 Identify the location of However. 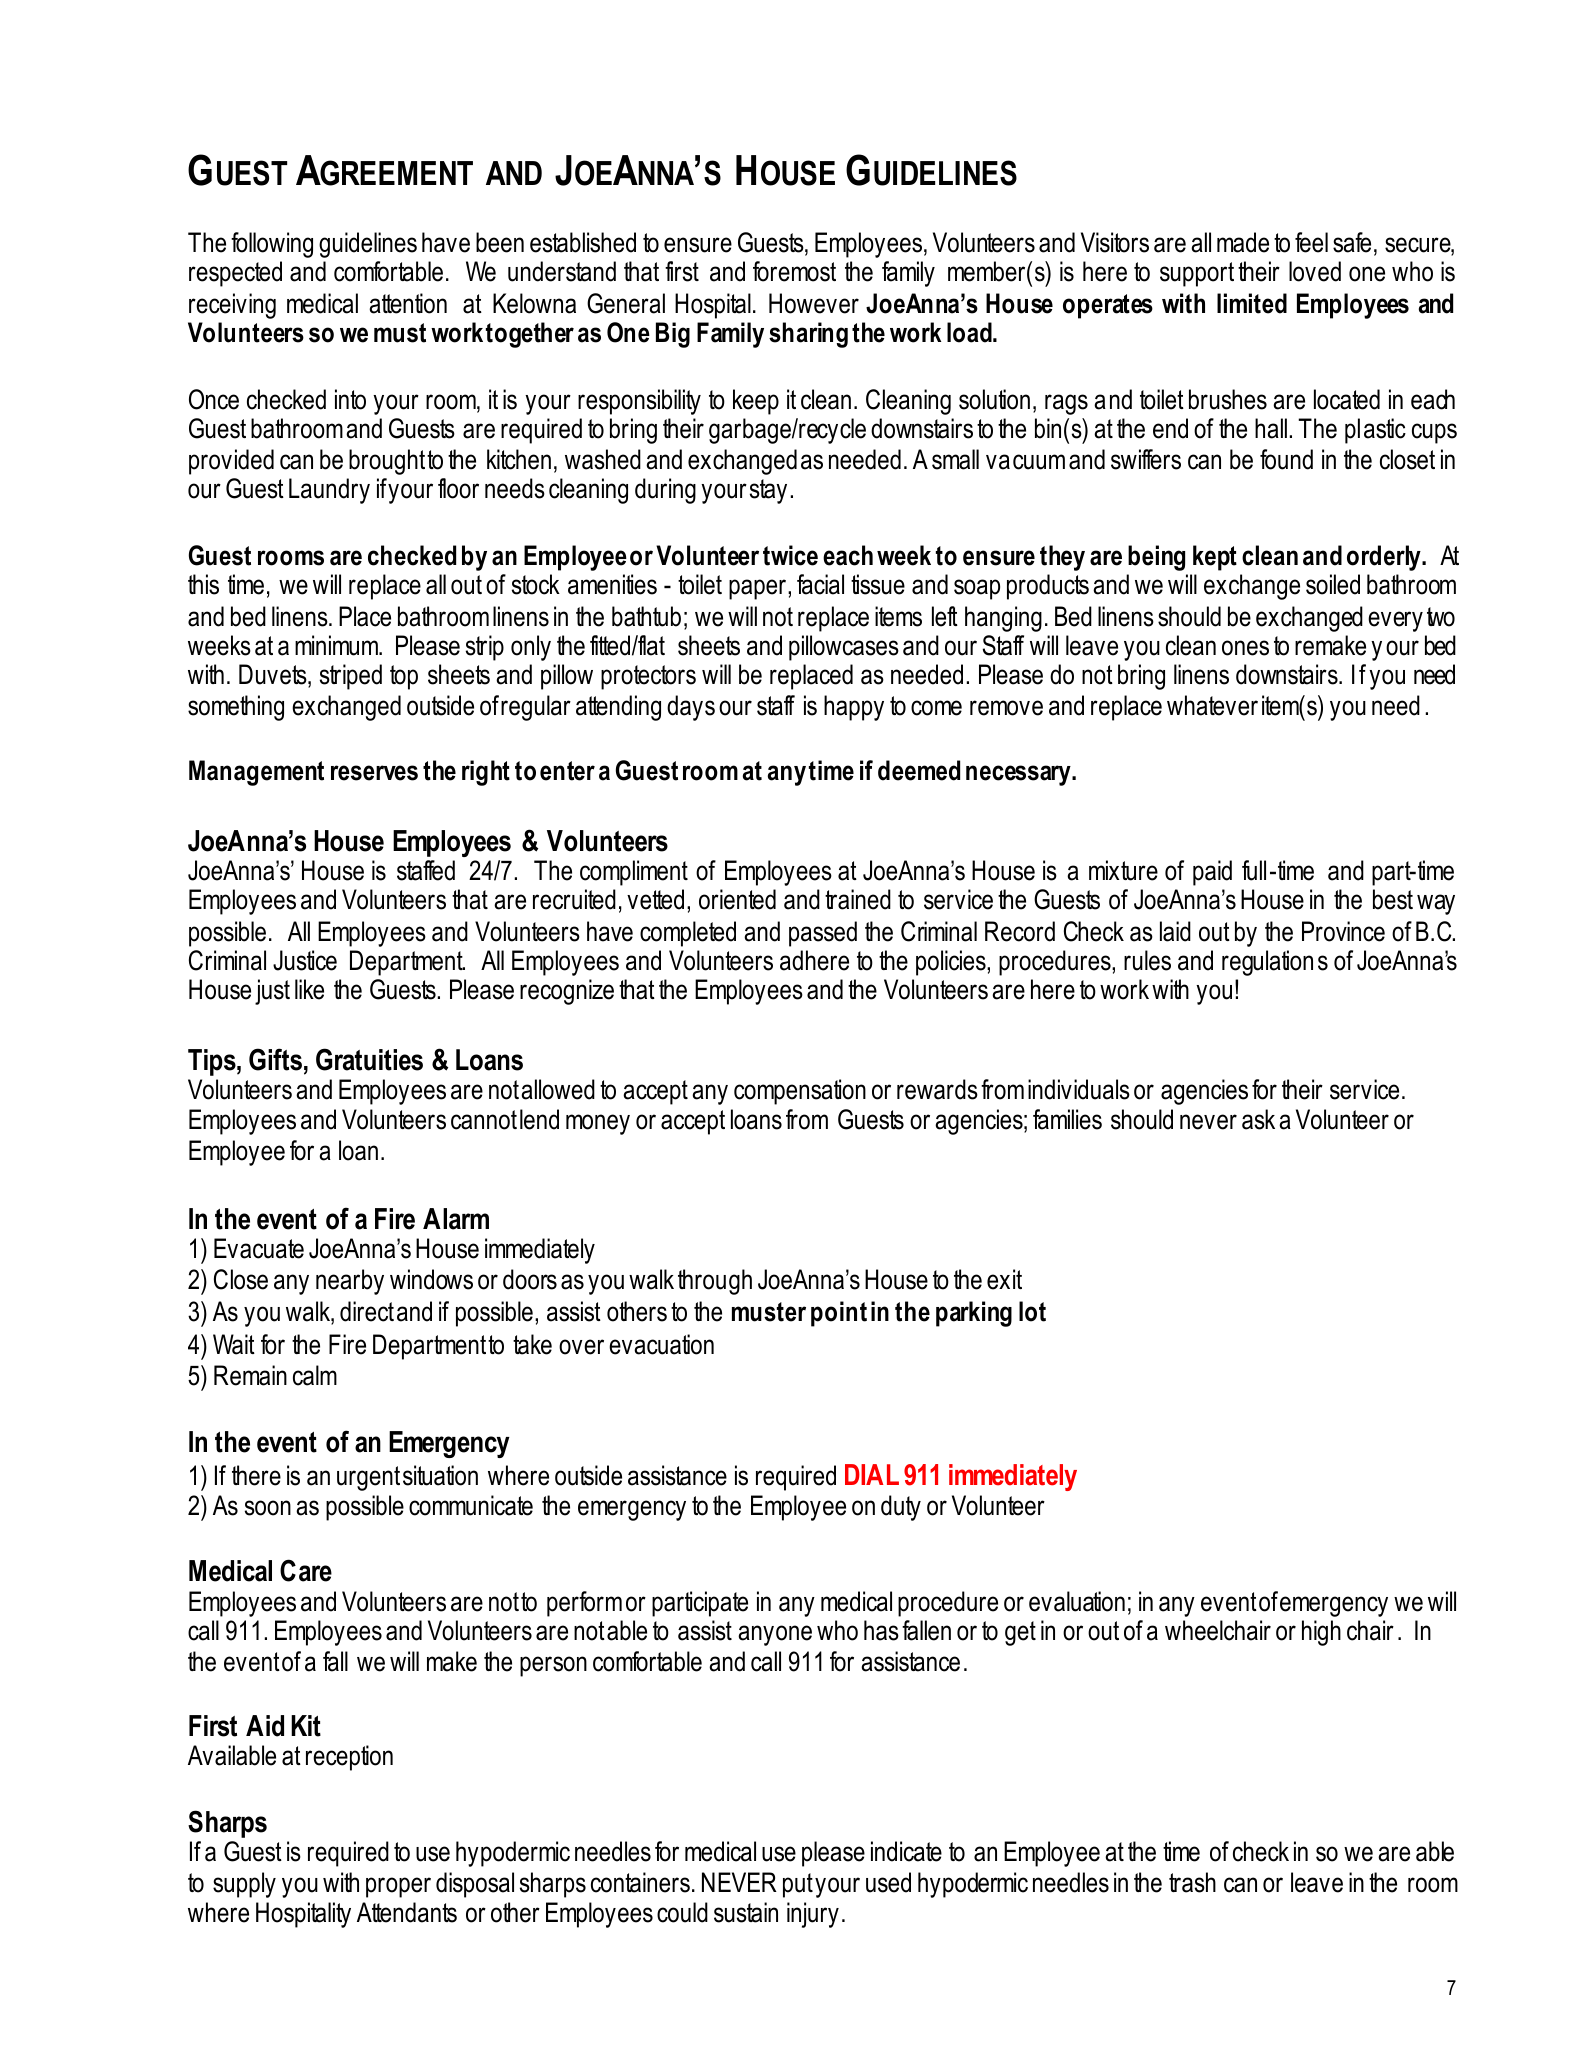
(814, 303).
